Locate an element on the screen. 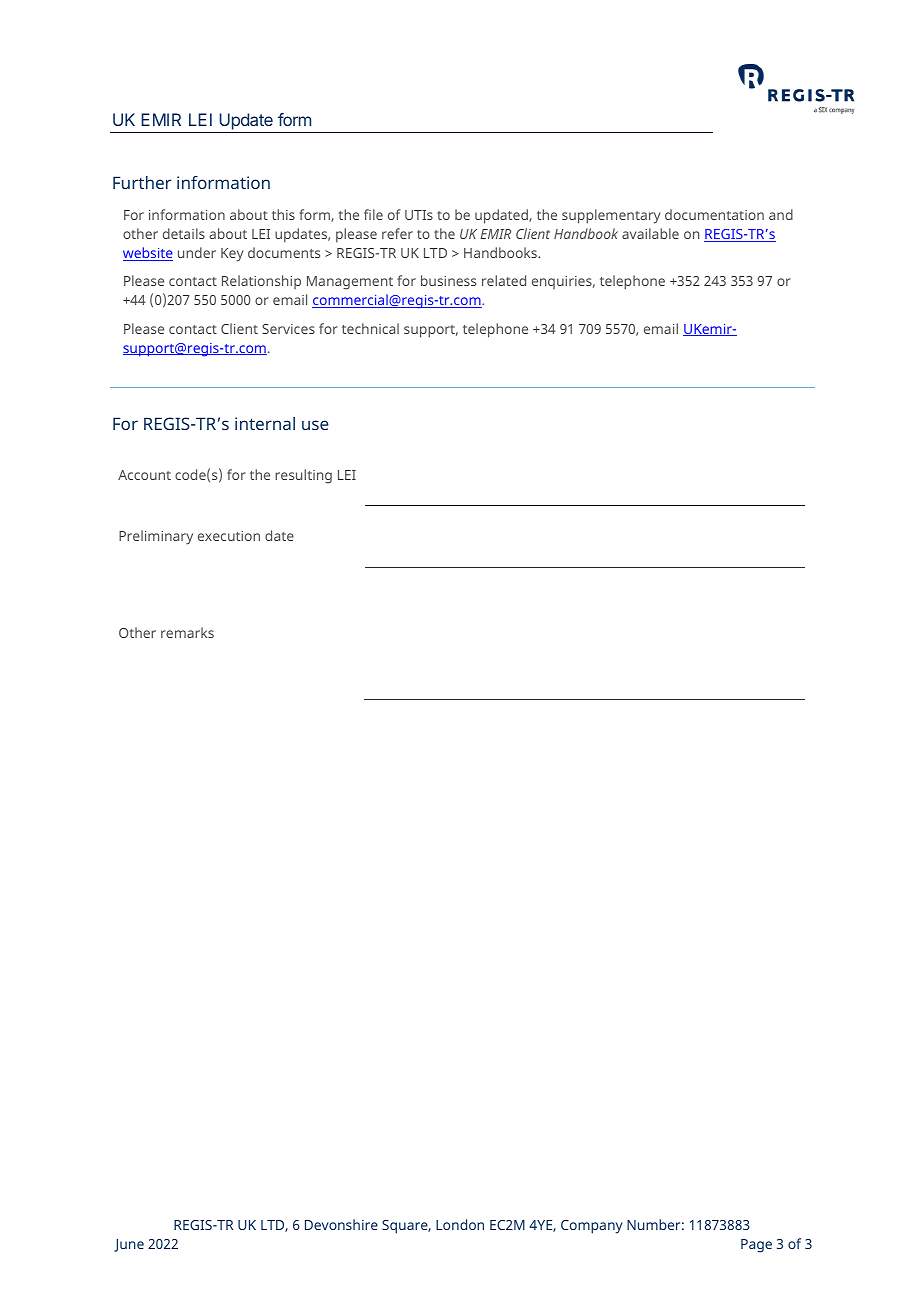  execution is located at coordinates (229, 536).
